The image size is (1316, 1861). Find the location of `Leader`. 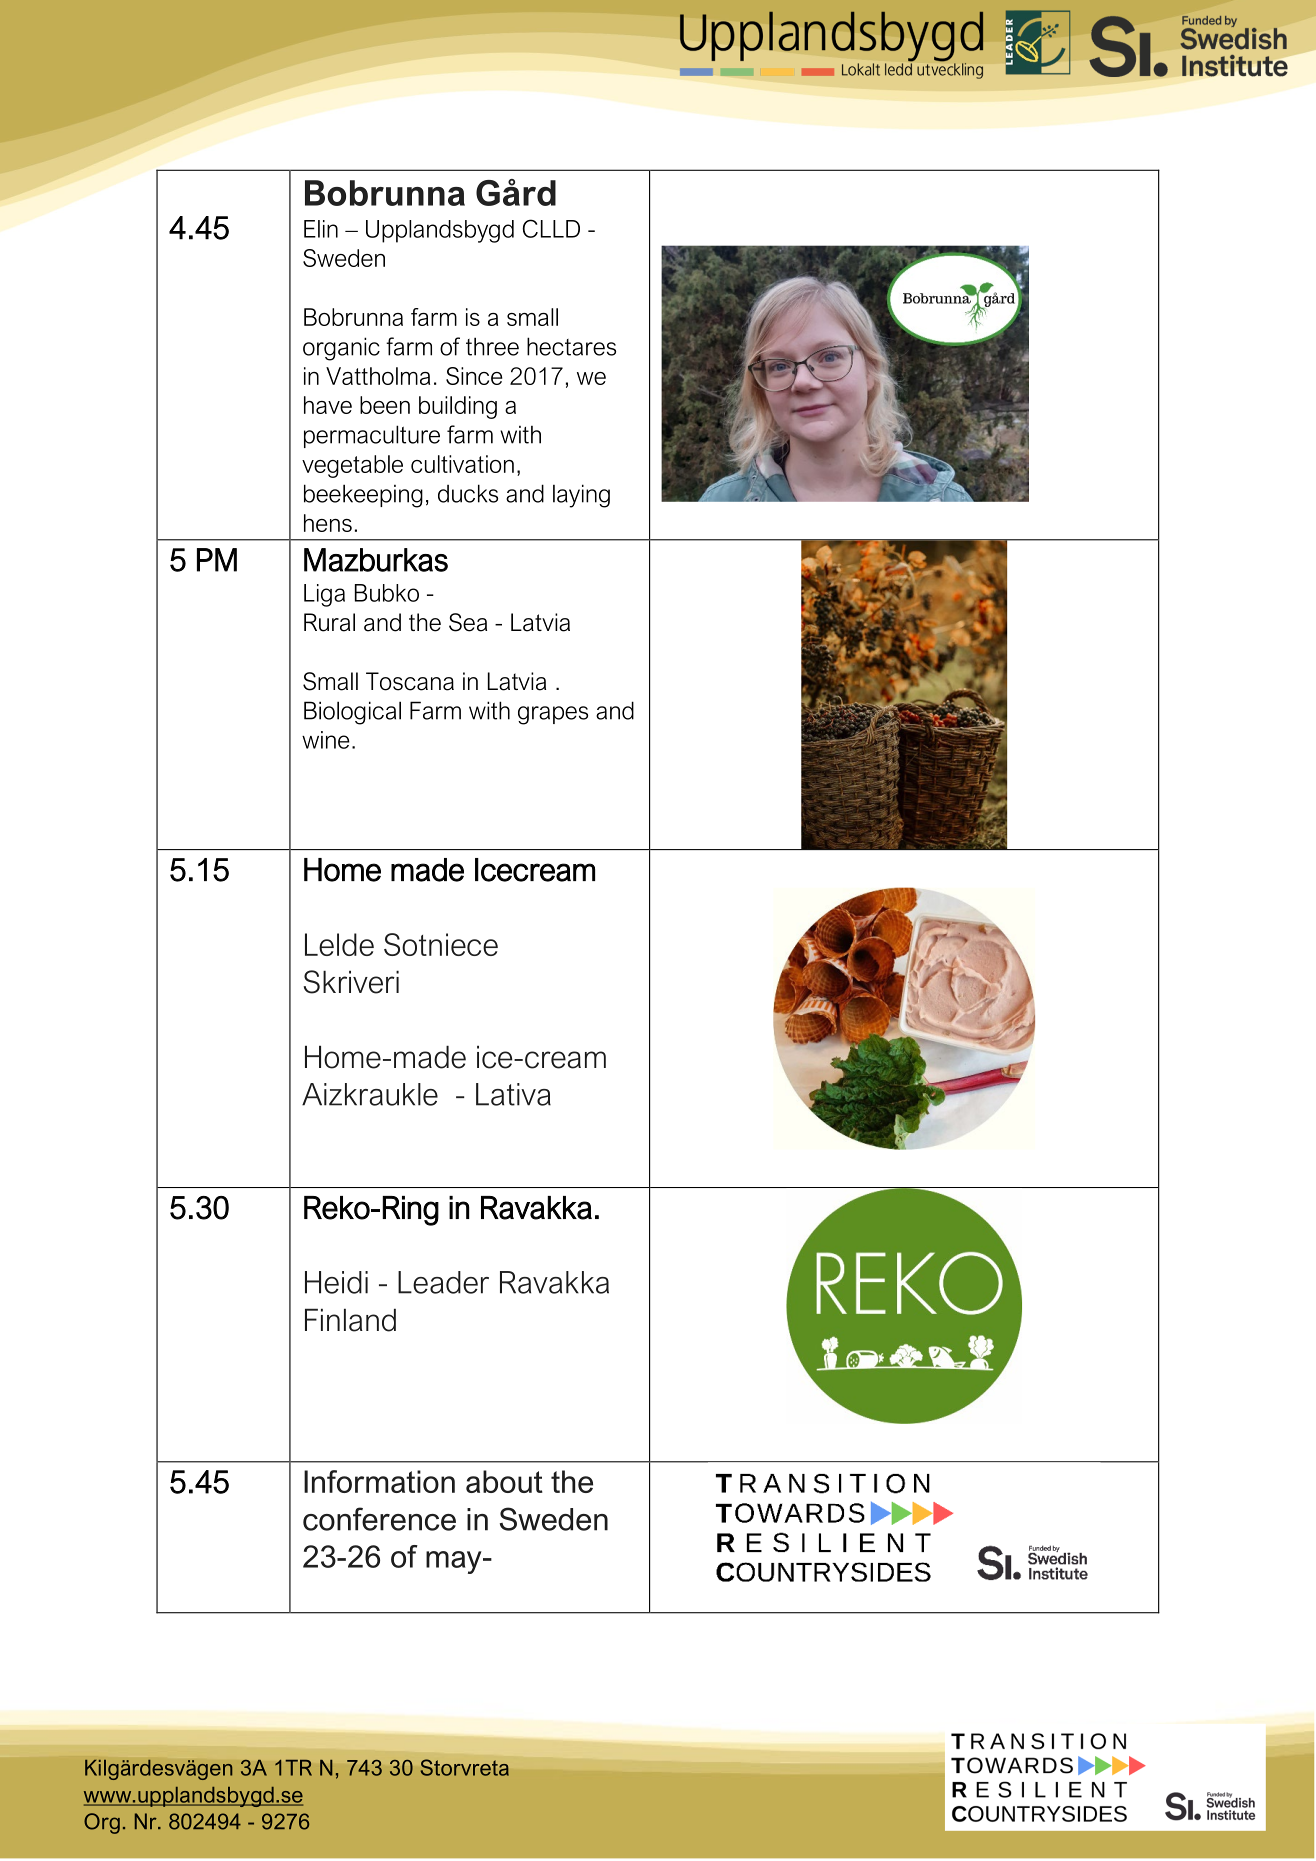

Leader is located at coordinates (443, 1282).
